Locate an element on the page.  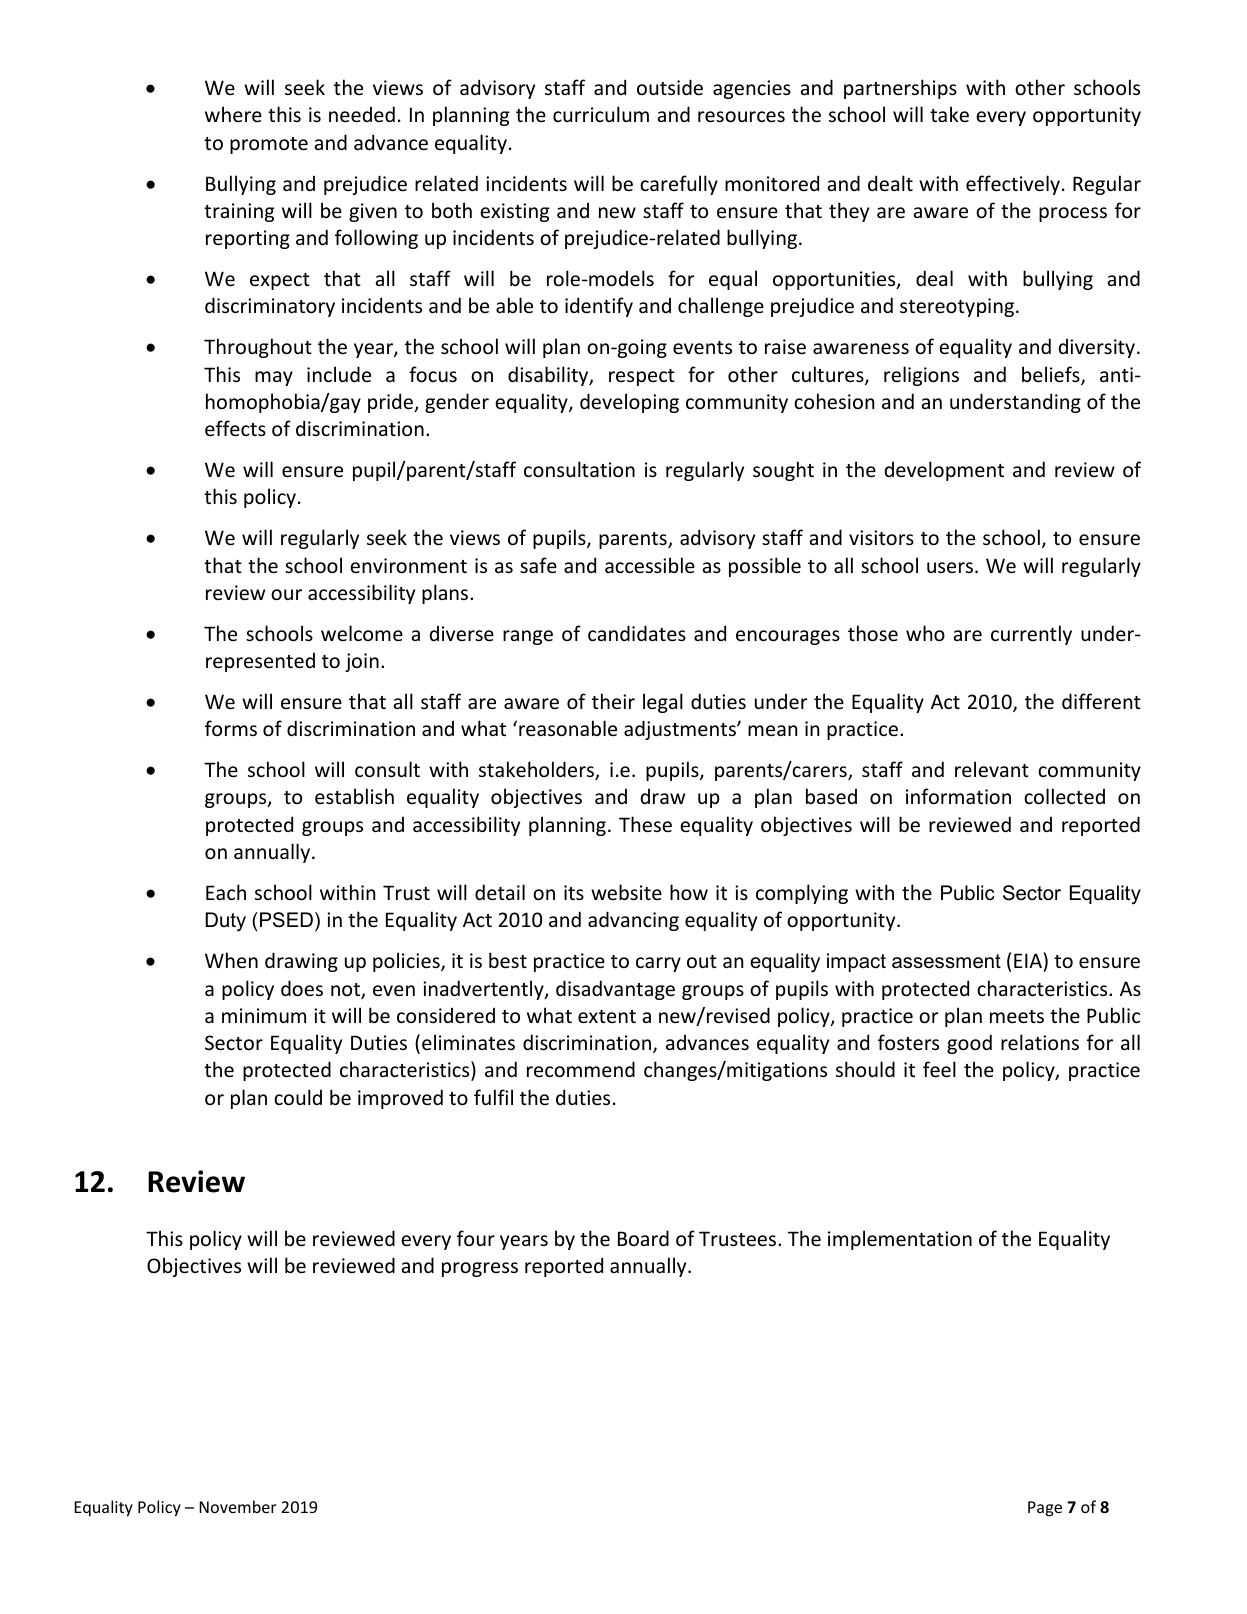
effectively is located at coordinates (1013, 185).
